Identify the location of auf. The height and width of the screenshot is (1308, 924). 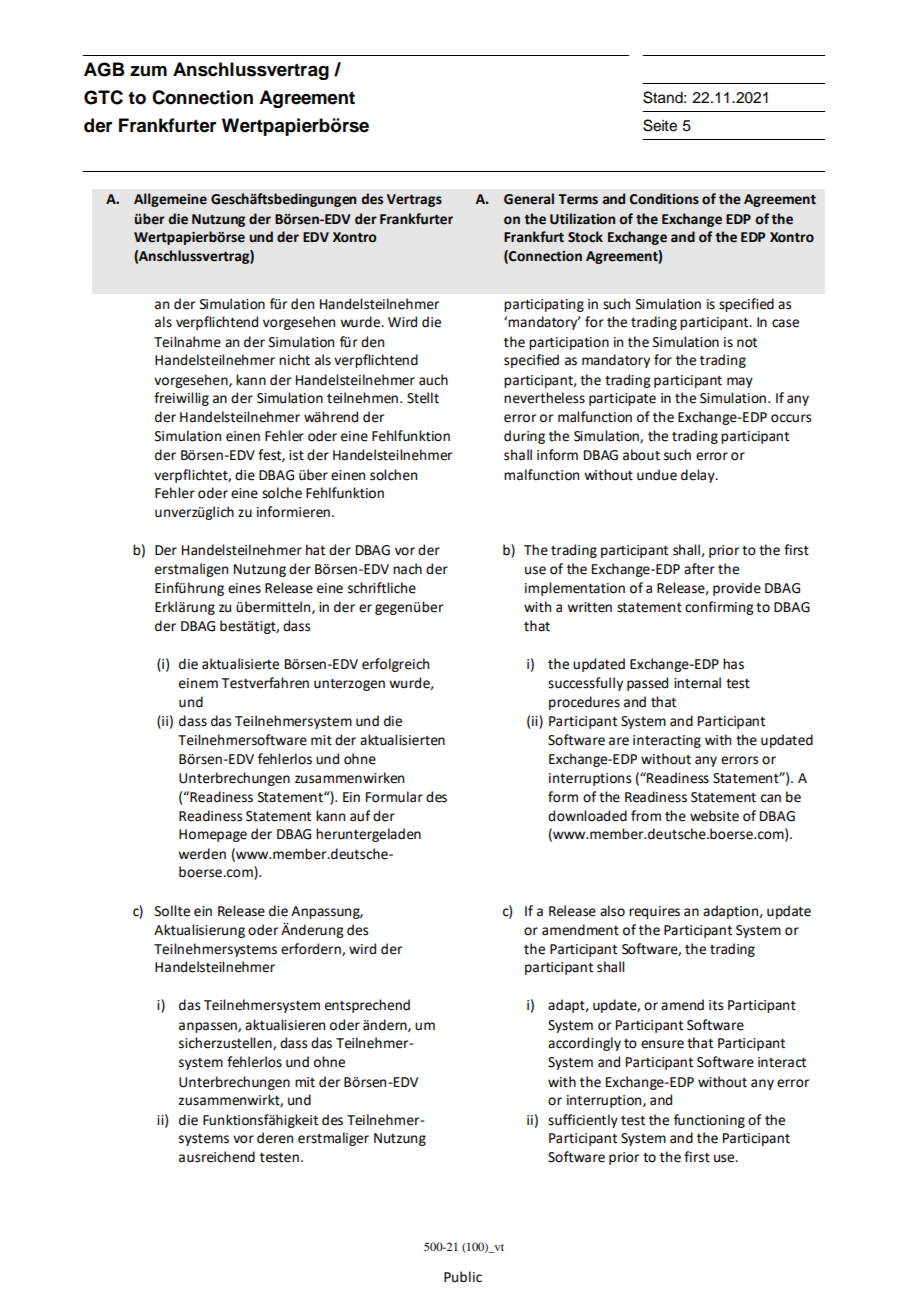
(360, 816).
